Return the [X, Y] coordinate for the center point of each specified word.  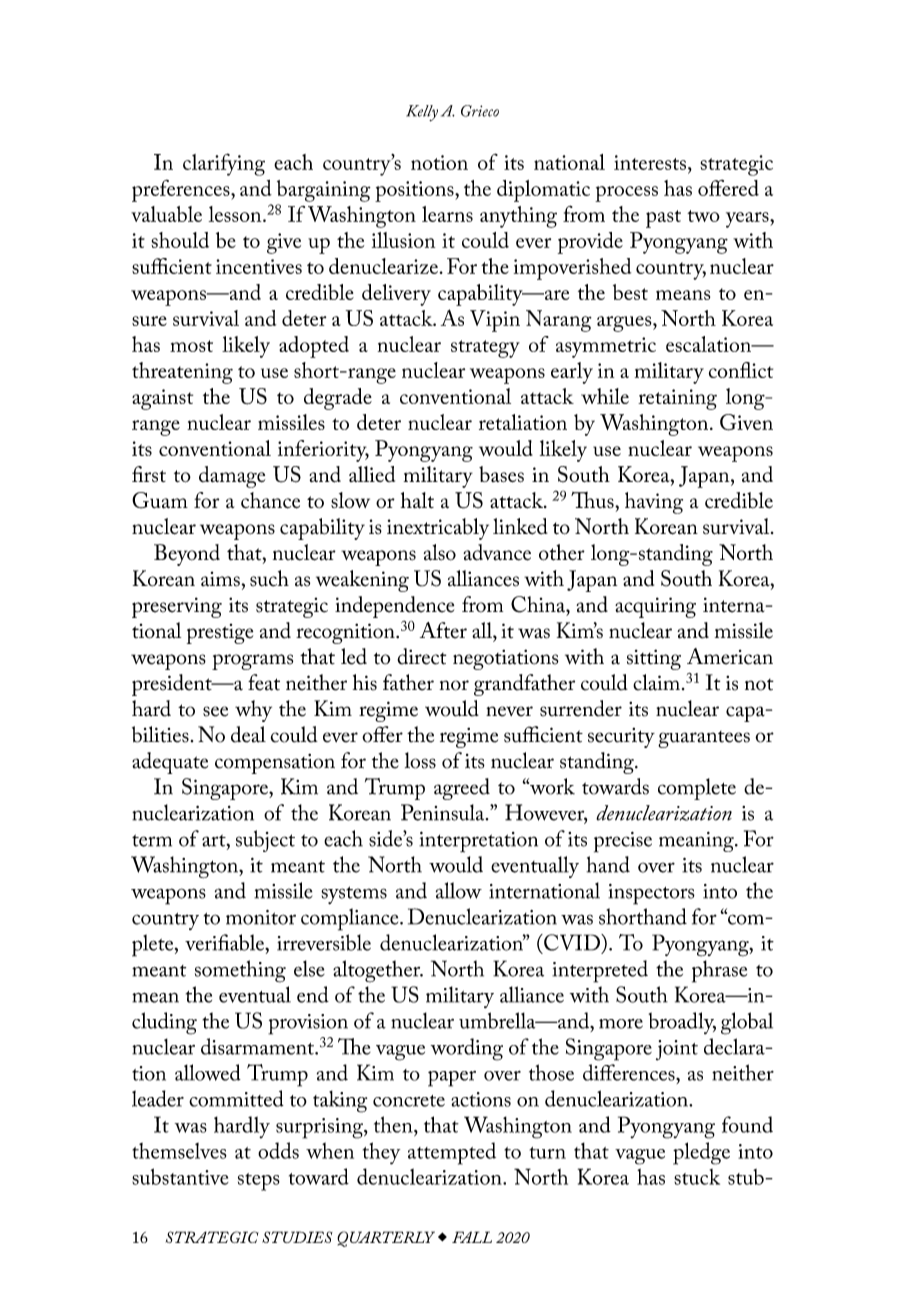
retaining [677, 399]
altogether [378, 971]
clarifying [224, 164]
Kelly [422, 113]
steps [259, 1182]
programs [252, 662]
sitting [654, 659]
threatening [182, 373]
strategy [485, 349]
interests [650, 162]
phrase [719, 971]
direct [421, 656]
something [240, 971]
